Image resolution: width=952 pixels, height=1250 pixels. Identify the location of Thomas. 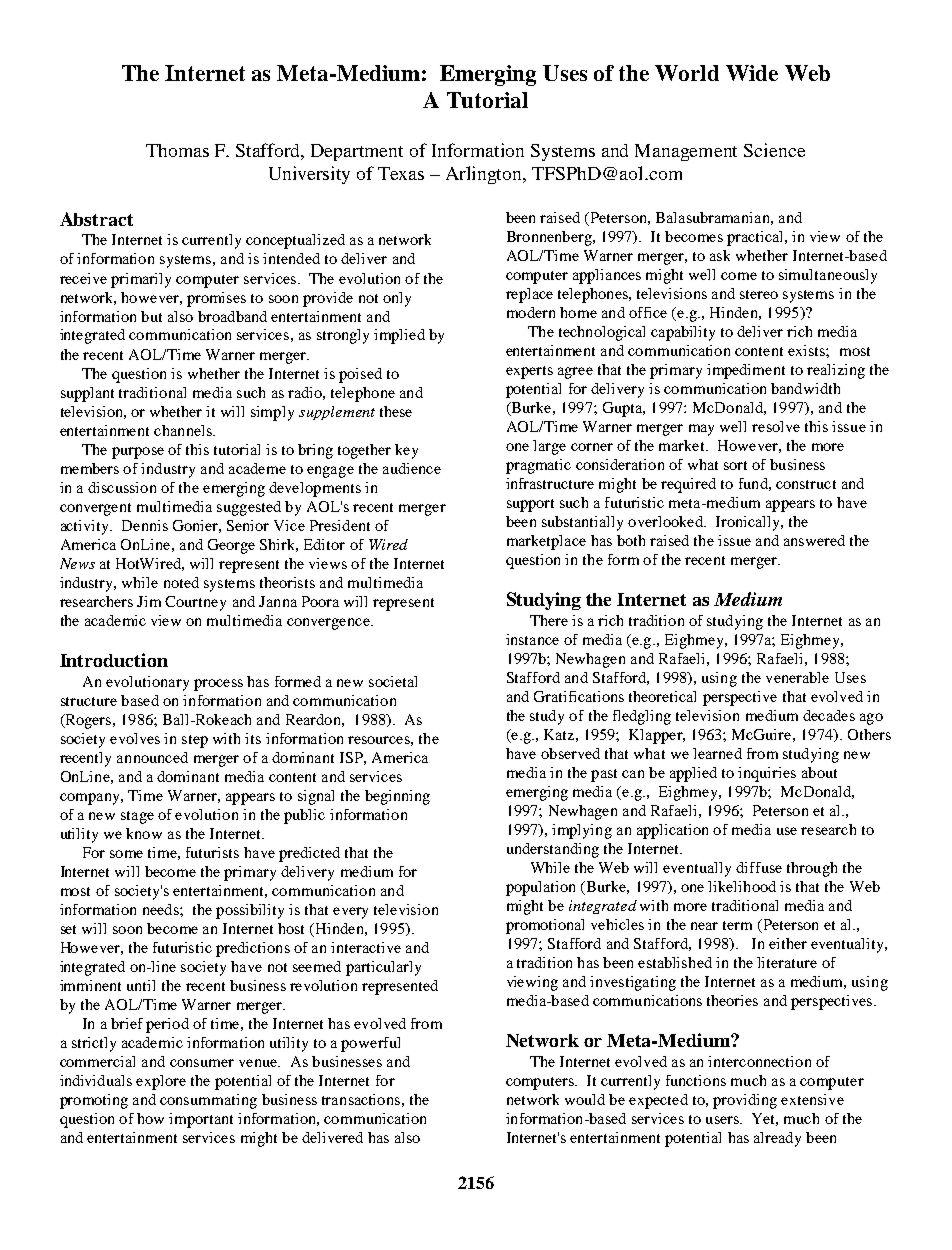
(177, 150).
